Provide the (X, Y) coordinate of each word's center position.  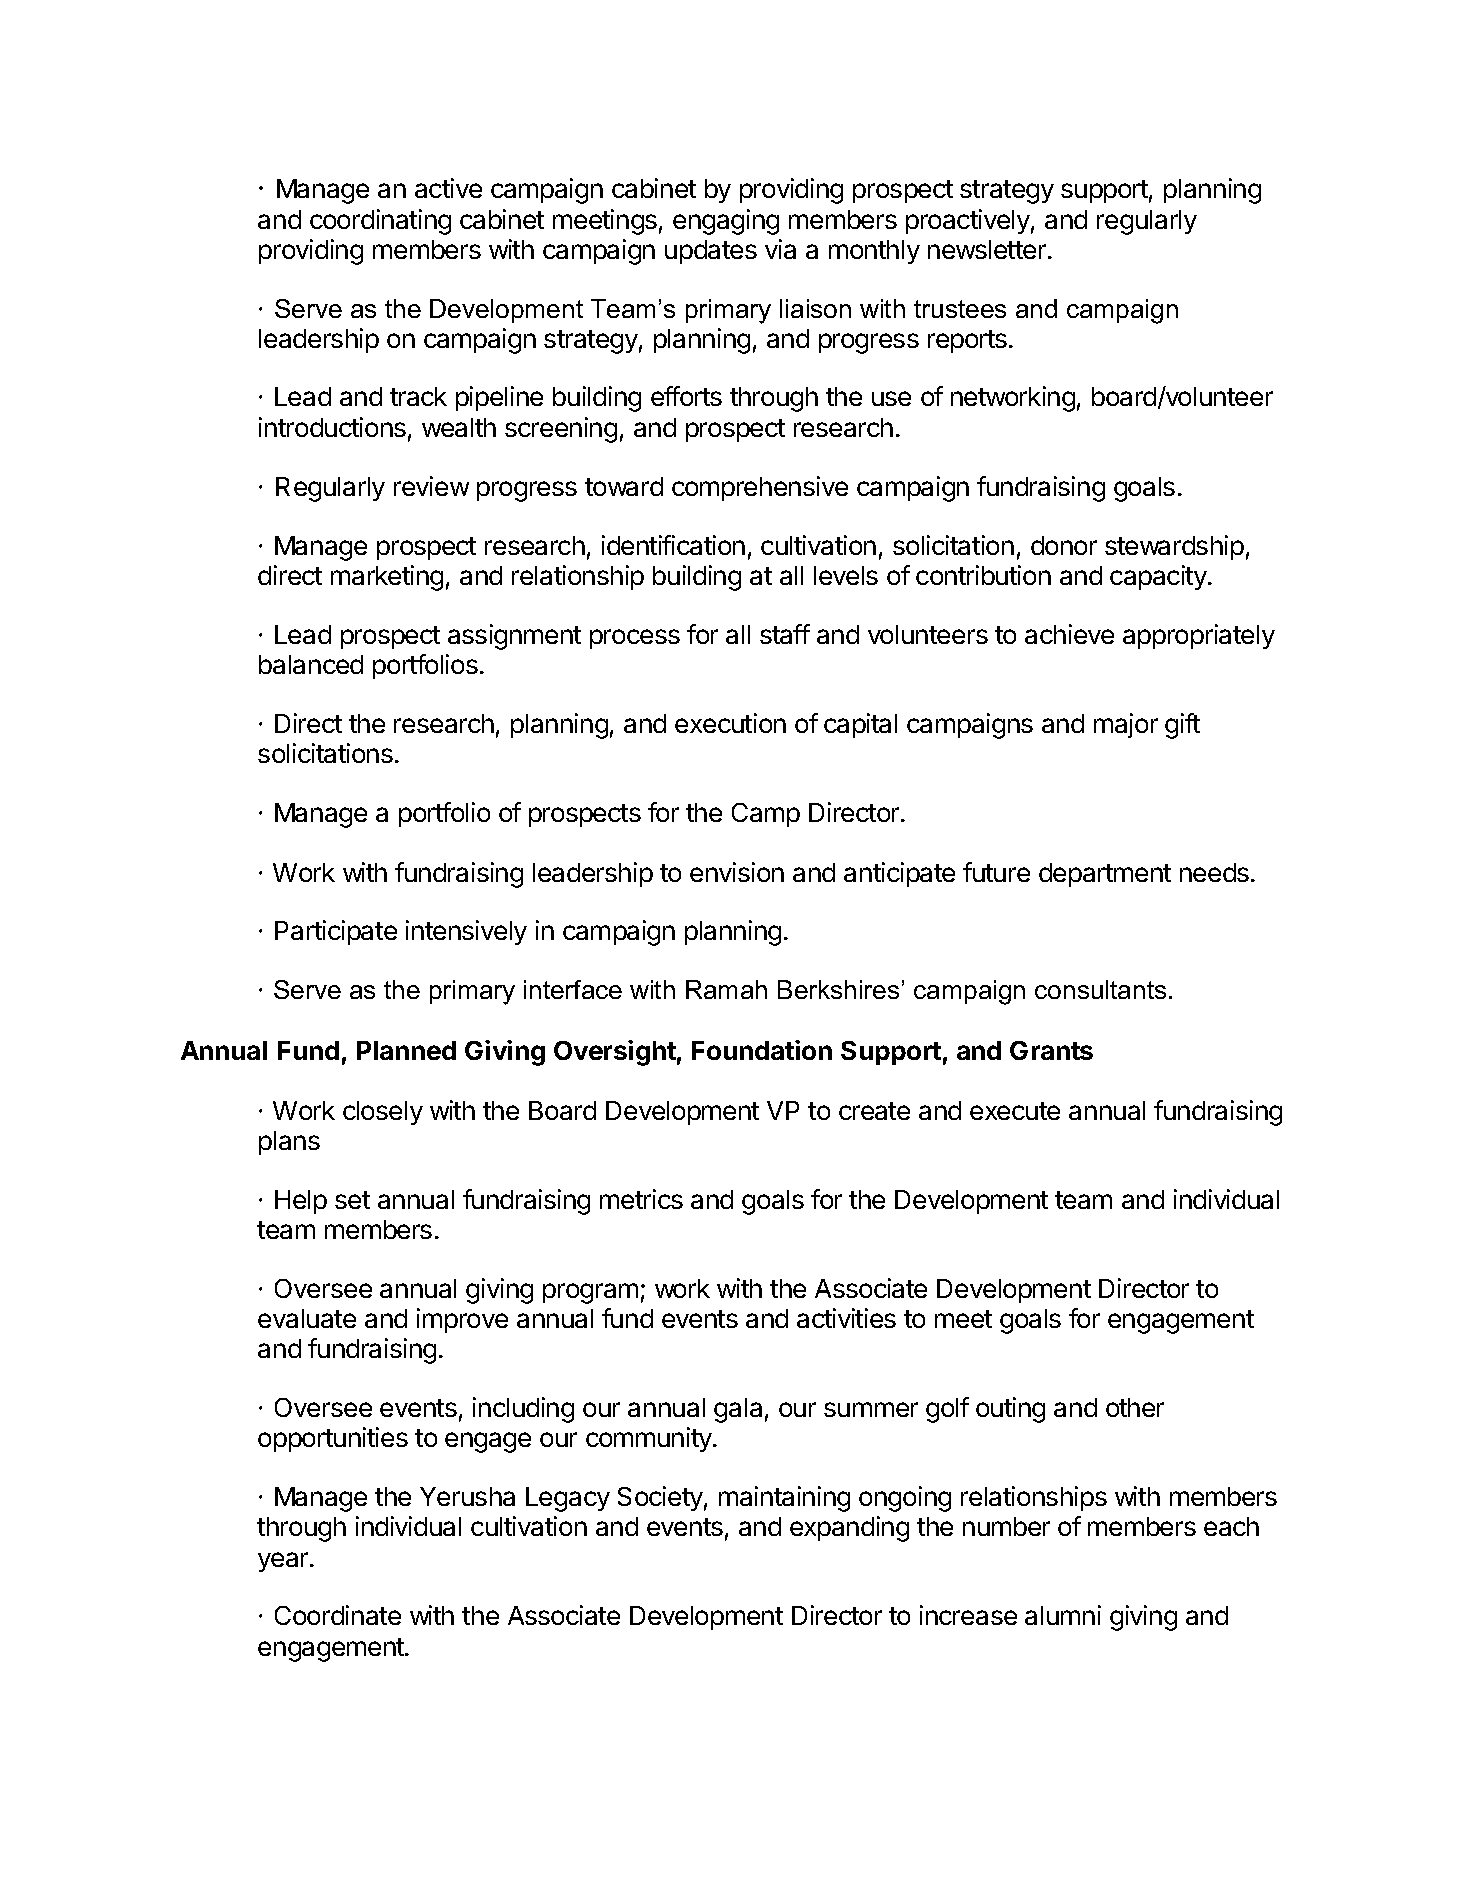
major (1126, 725)
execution (730, 723)
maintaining (784, 1499)
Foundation (762, 1050)
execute (1015, 1111)
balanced (311, 664)
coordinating (380, 222)
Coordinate (338, 1615)
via (780, 249)
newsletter (988, 249)
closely (383, 1113)
